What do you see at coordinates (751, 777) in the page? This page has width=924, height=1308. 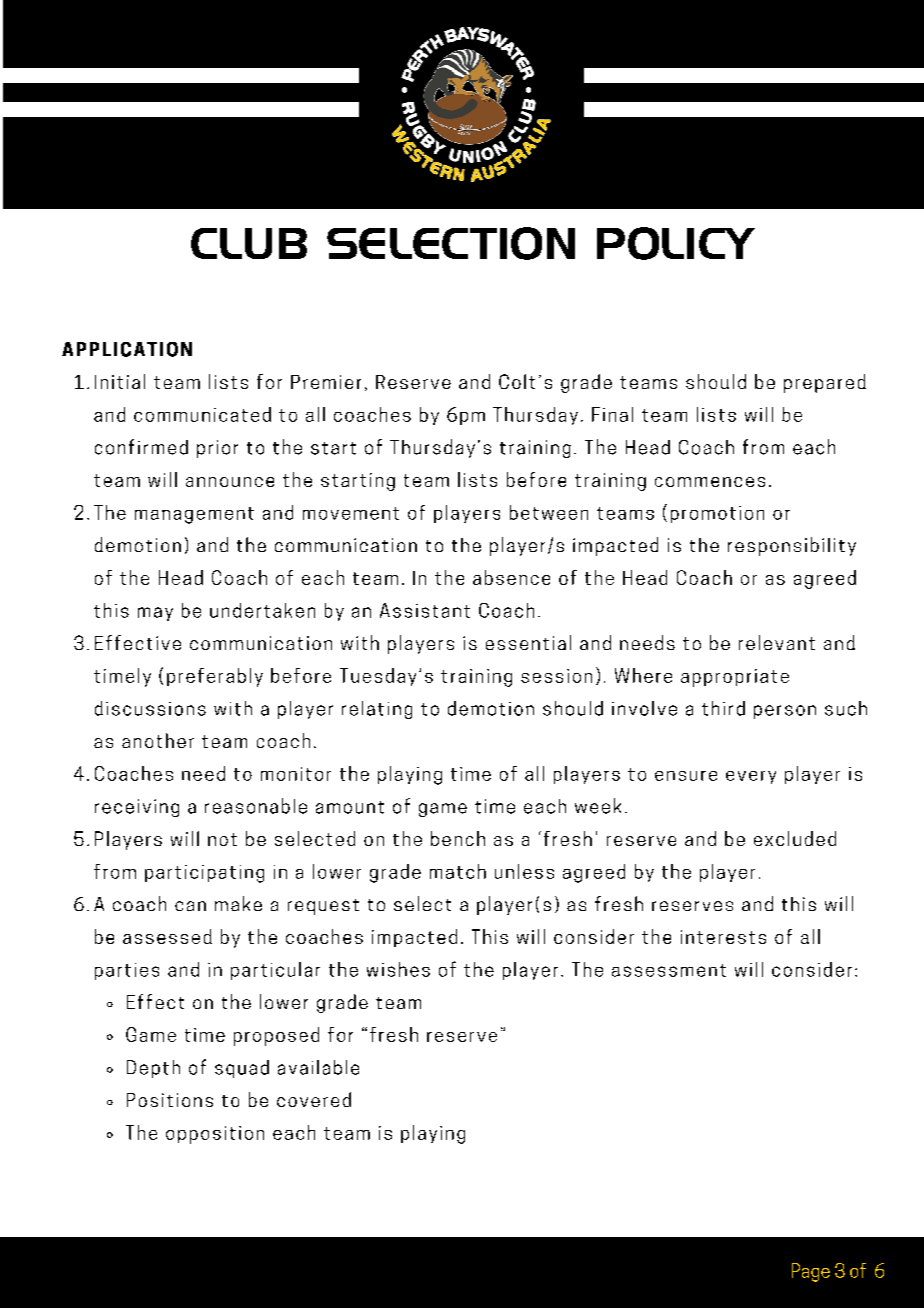 I see `every` at bounding box center [751, 777].
